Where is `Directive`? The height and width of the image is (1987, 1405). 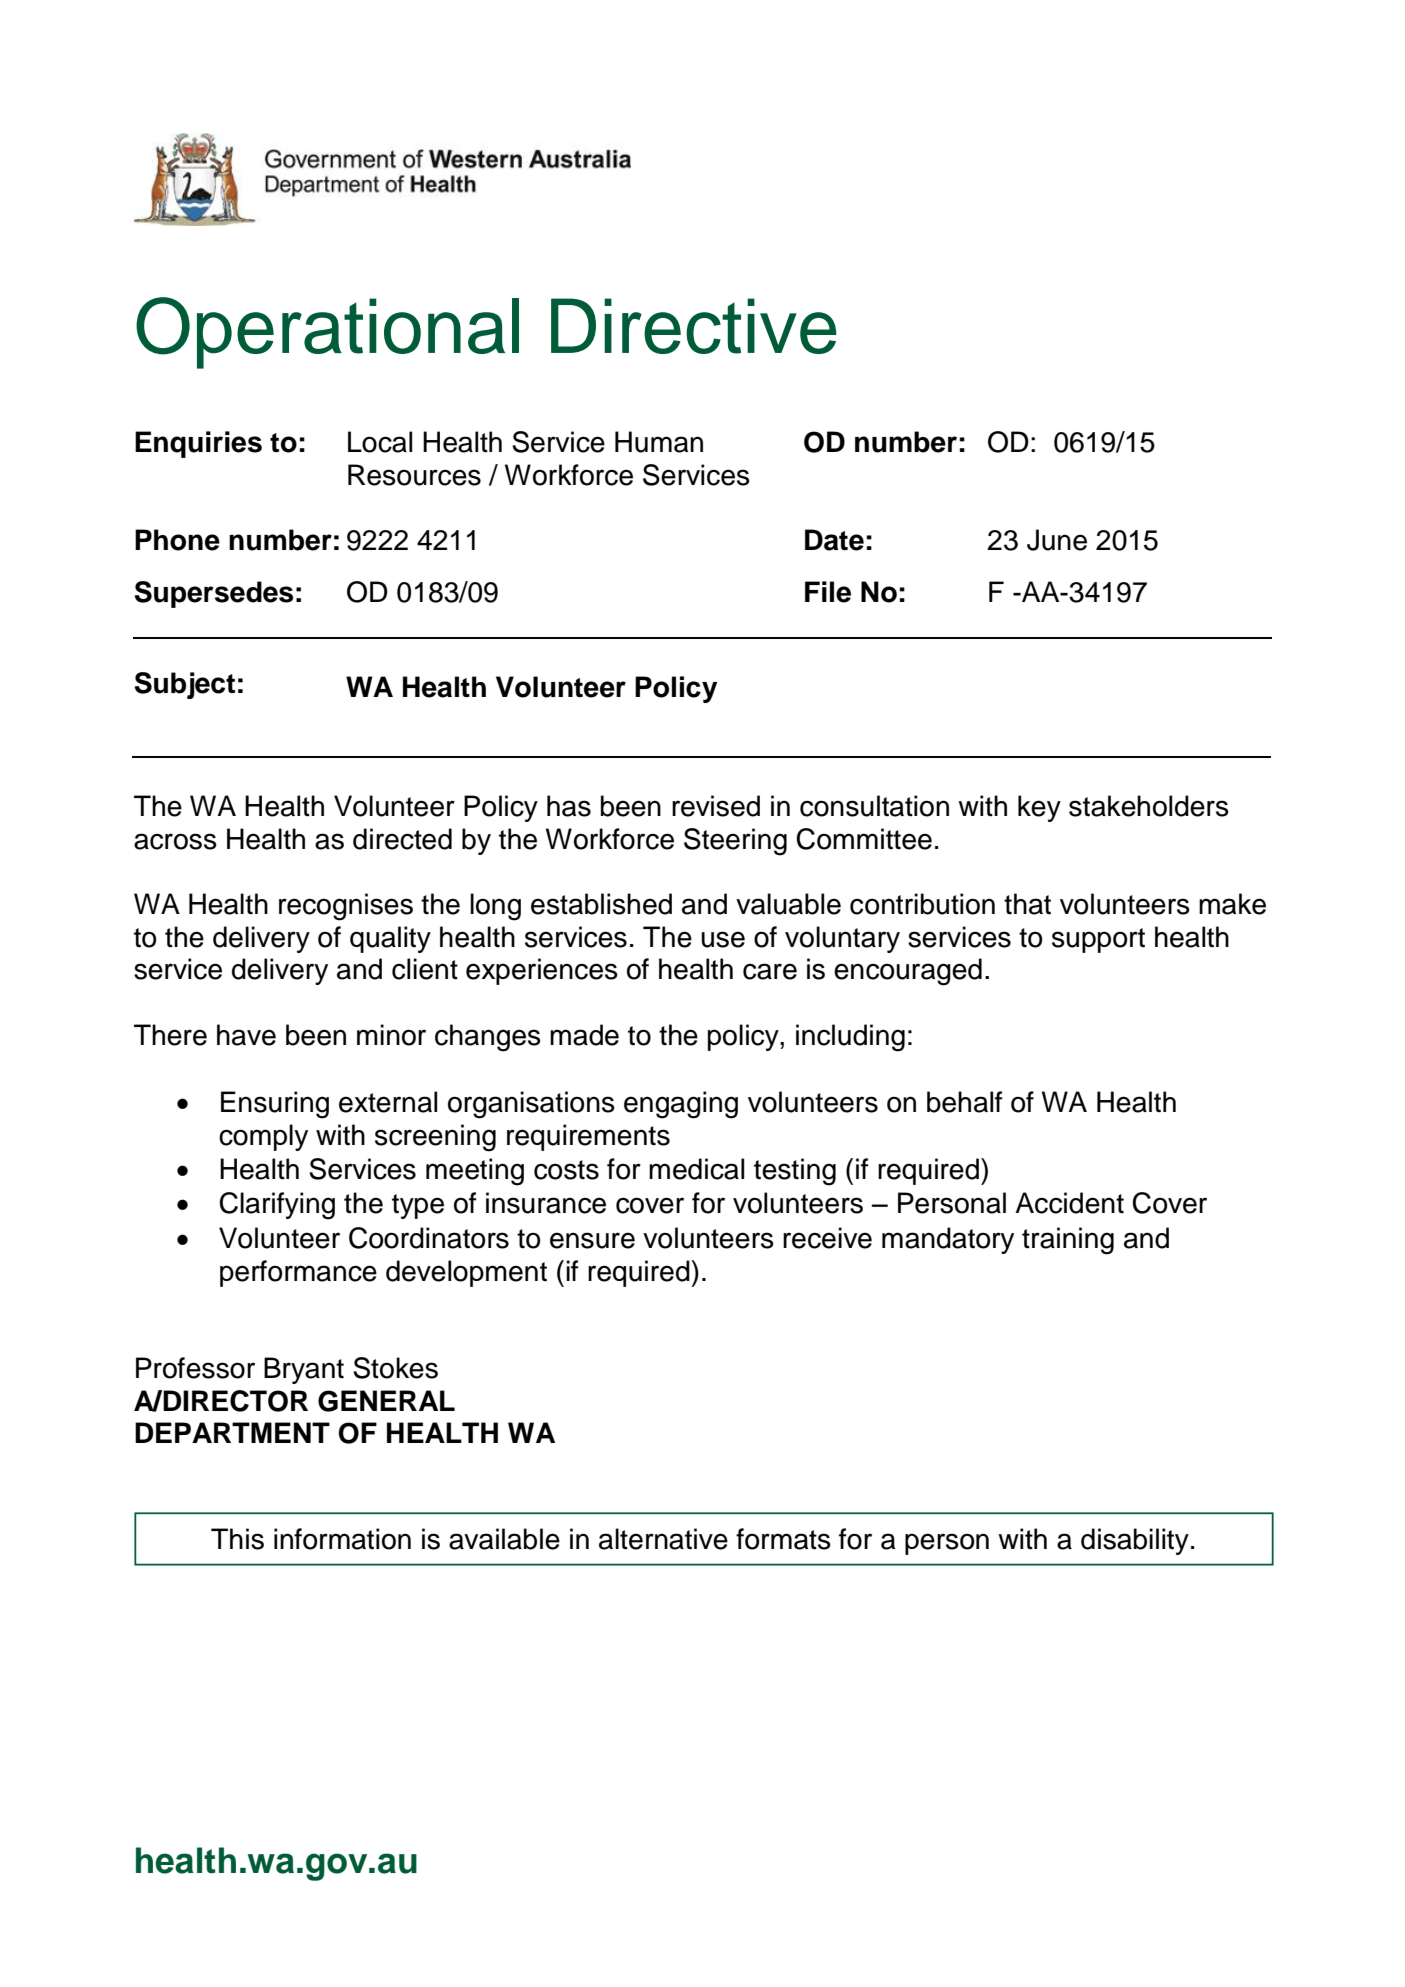
Directive is located at coordinates (694, 326).
